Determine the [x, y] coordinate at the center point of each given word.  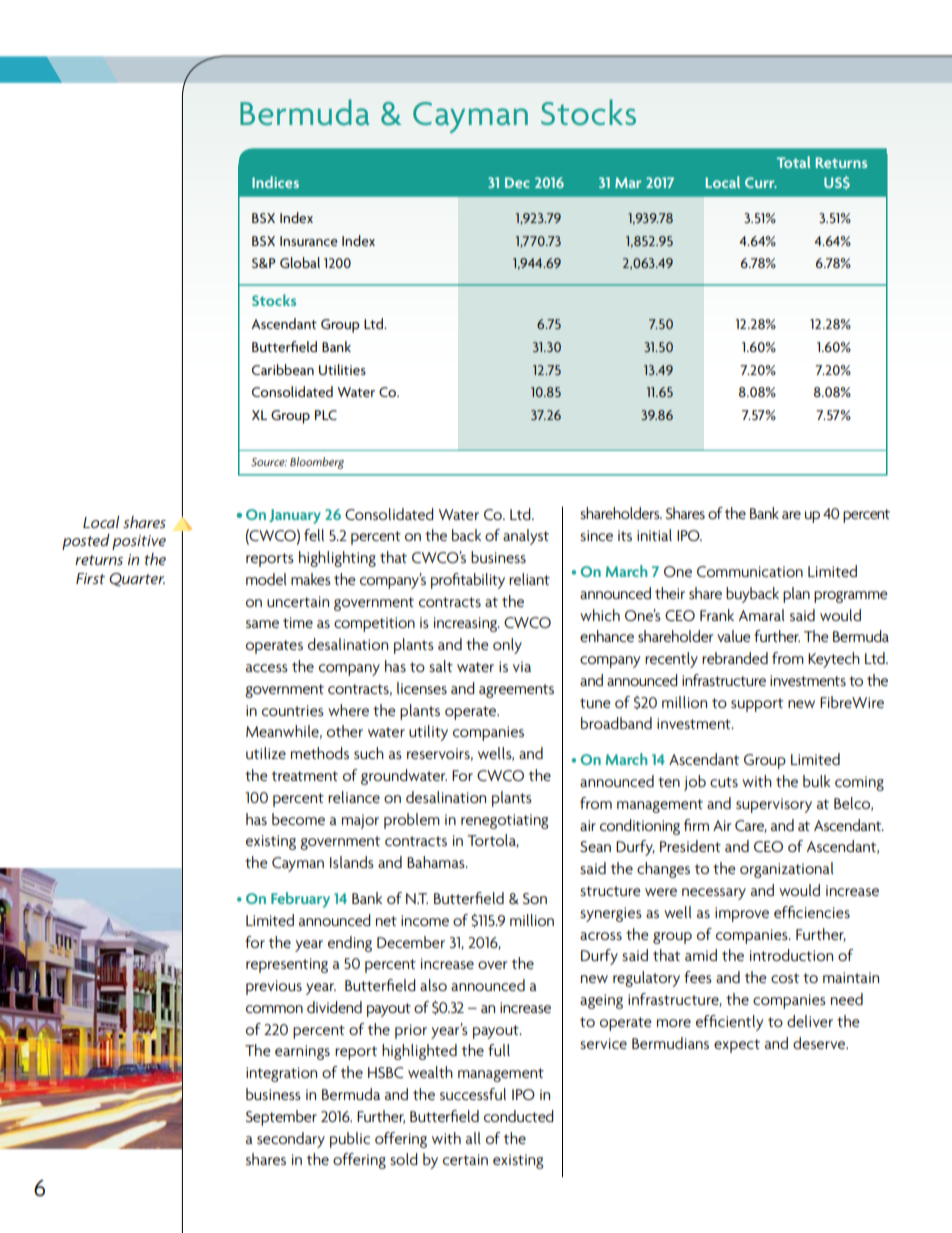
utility [428, 733]
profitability [468, 581]
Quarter [137, 579]
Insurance [309, 241]
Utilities [342, 369]
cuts [724, 782]
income [425, 920]
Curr [761, 182]
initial [654, 535]
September [281, 1118]
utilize [266, 753]
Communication [750, 571]
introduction [791, 955]
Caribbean [283, 369]
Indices [275, 182]
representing [287, 965]
